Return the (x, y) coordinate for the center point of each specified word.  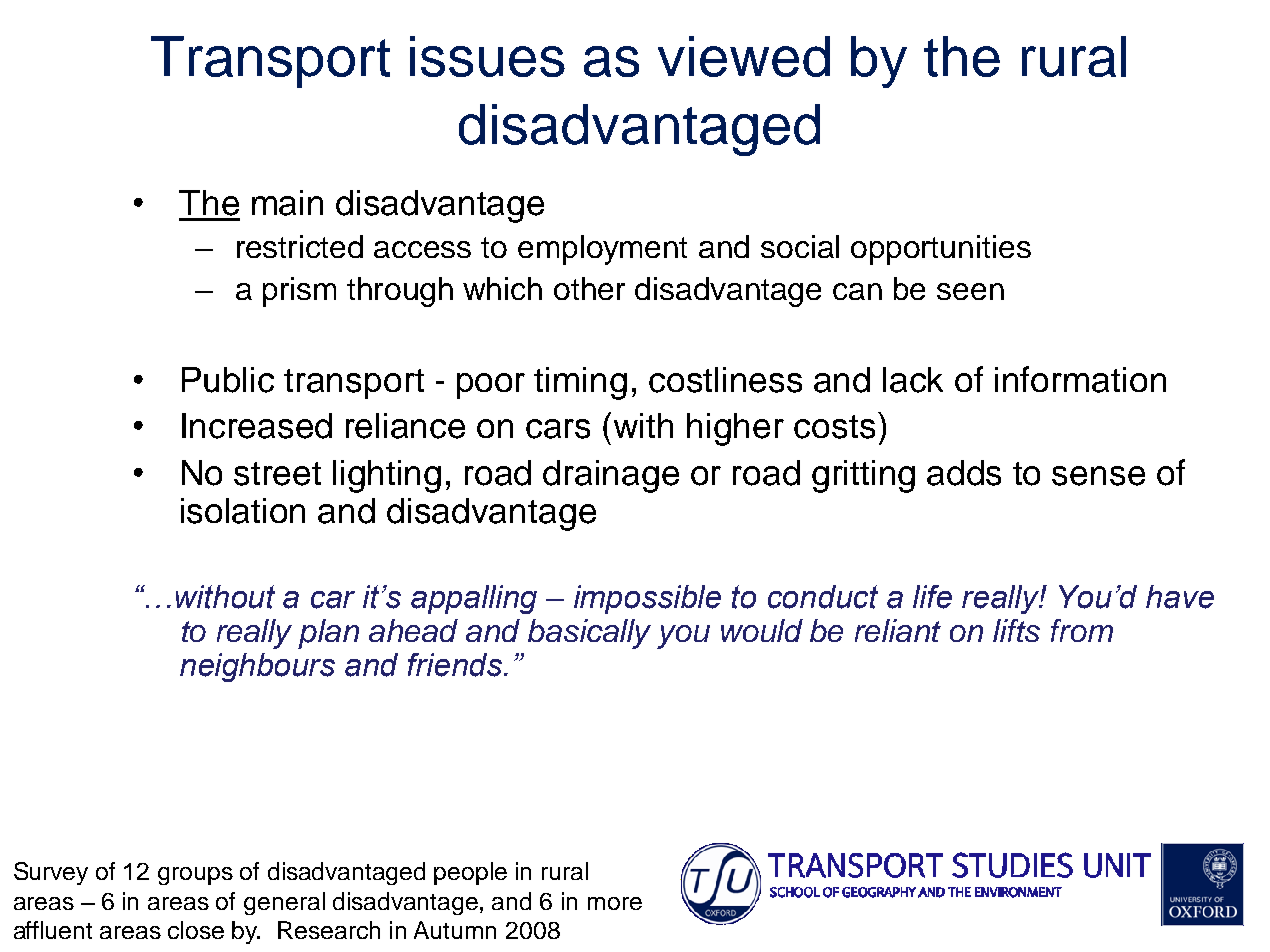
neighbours (257, 667)
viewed (744, 56)
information (1080, 379)
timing (580, 383)
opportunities (941, 250)
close (196, 930)
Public (228, 380)
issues (487, 56)
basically (589, 634)
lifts (1016, 630)
